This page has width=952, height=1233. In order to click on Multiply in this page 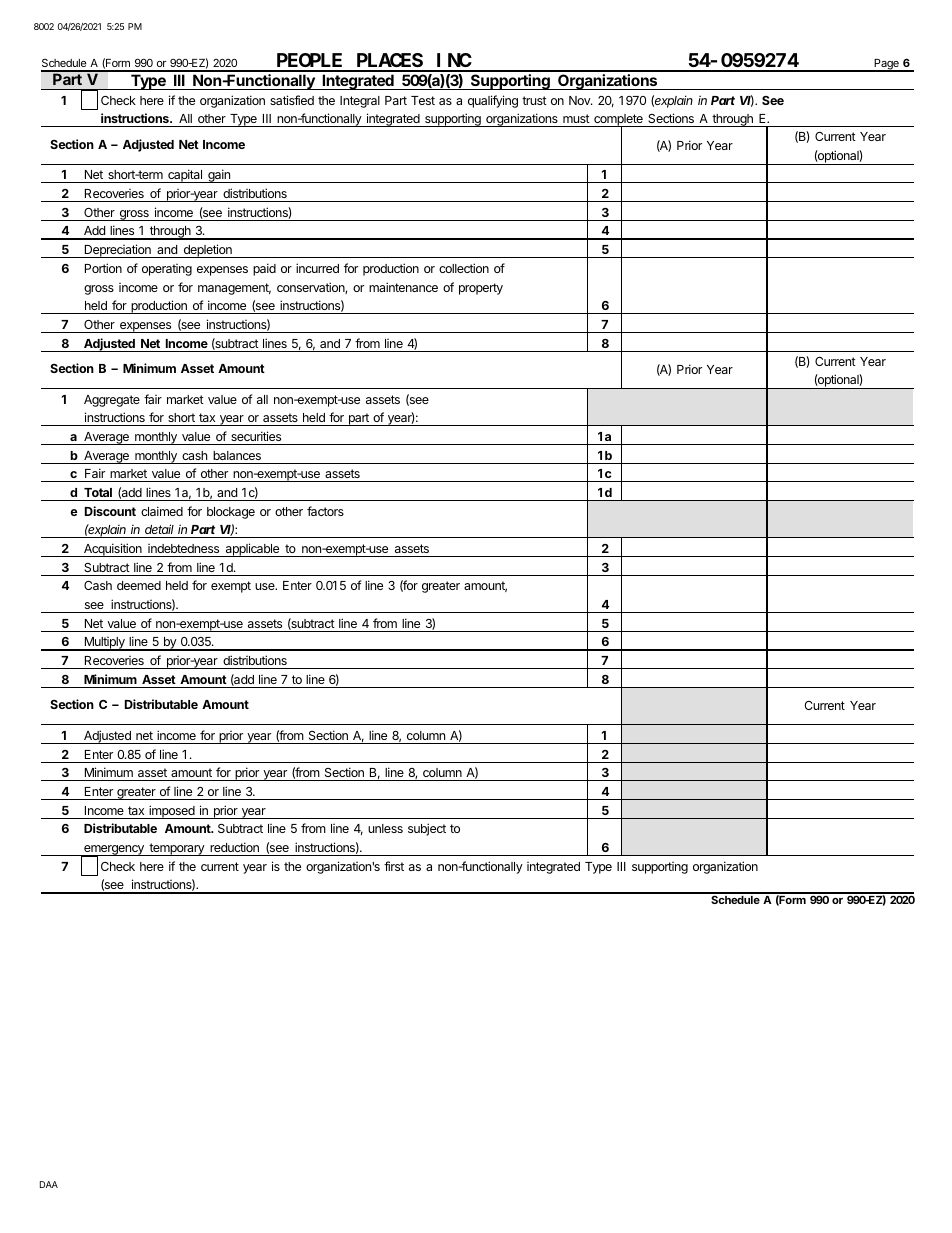, I will do `click(104, 644)`.
